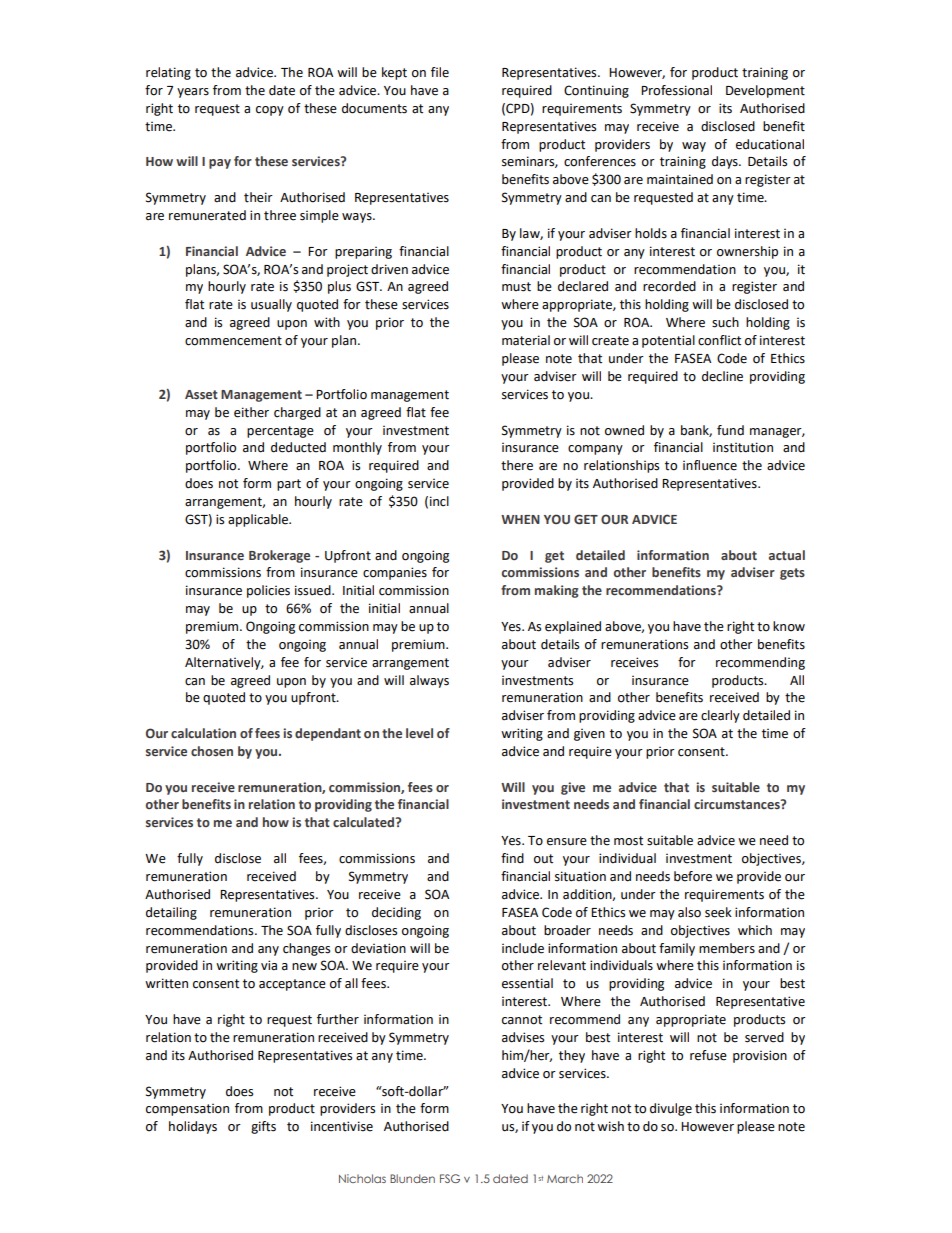 The image size is (952, 1233). Describe the element at coordinates (565, 1178) in the page. I see `March` at that location.
